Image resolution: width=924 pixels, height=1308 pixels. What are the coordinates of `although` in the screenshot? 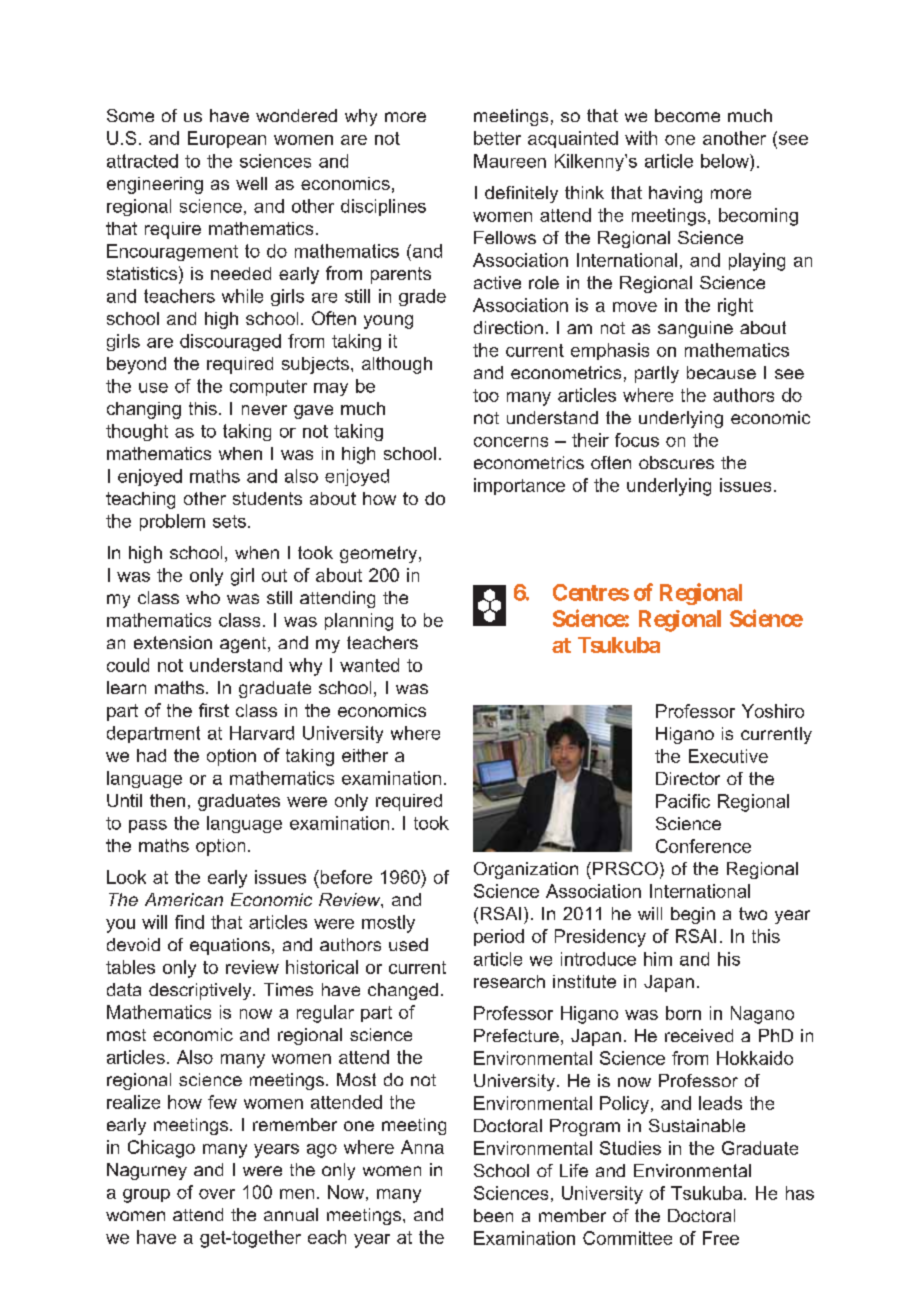 It's located at (397, 365).
